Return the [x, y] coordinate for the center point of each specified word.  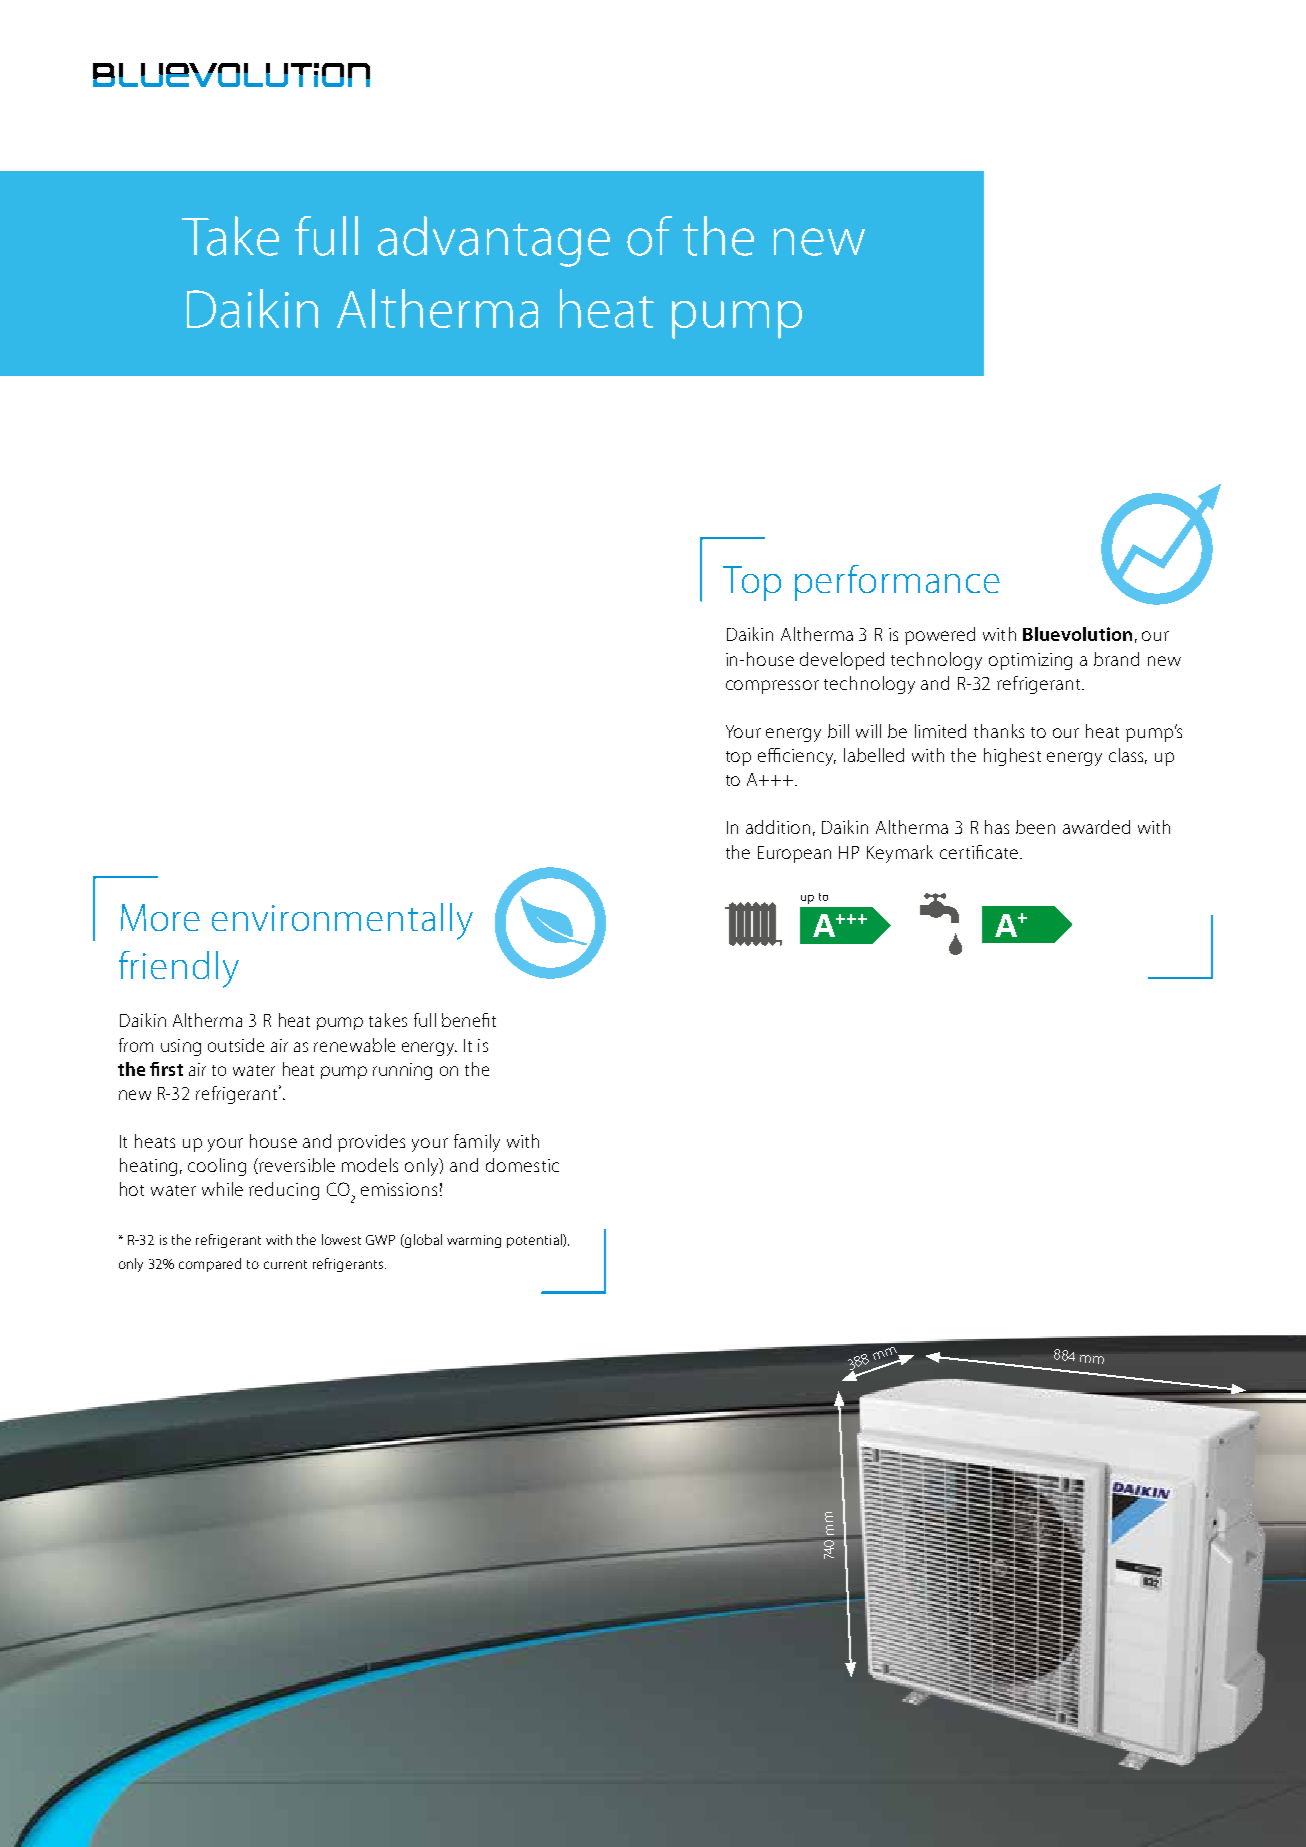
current [285, 1264]
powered [940, 636]
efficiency [797, 757]
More [160, 917]
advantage [494, 241]
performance [897, 583]
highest [1012, 757]
